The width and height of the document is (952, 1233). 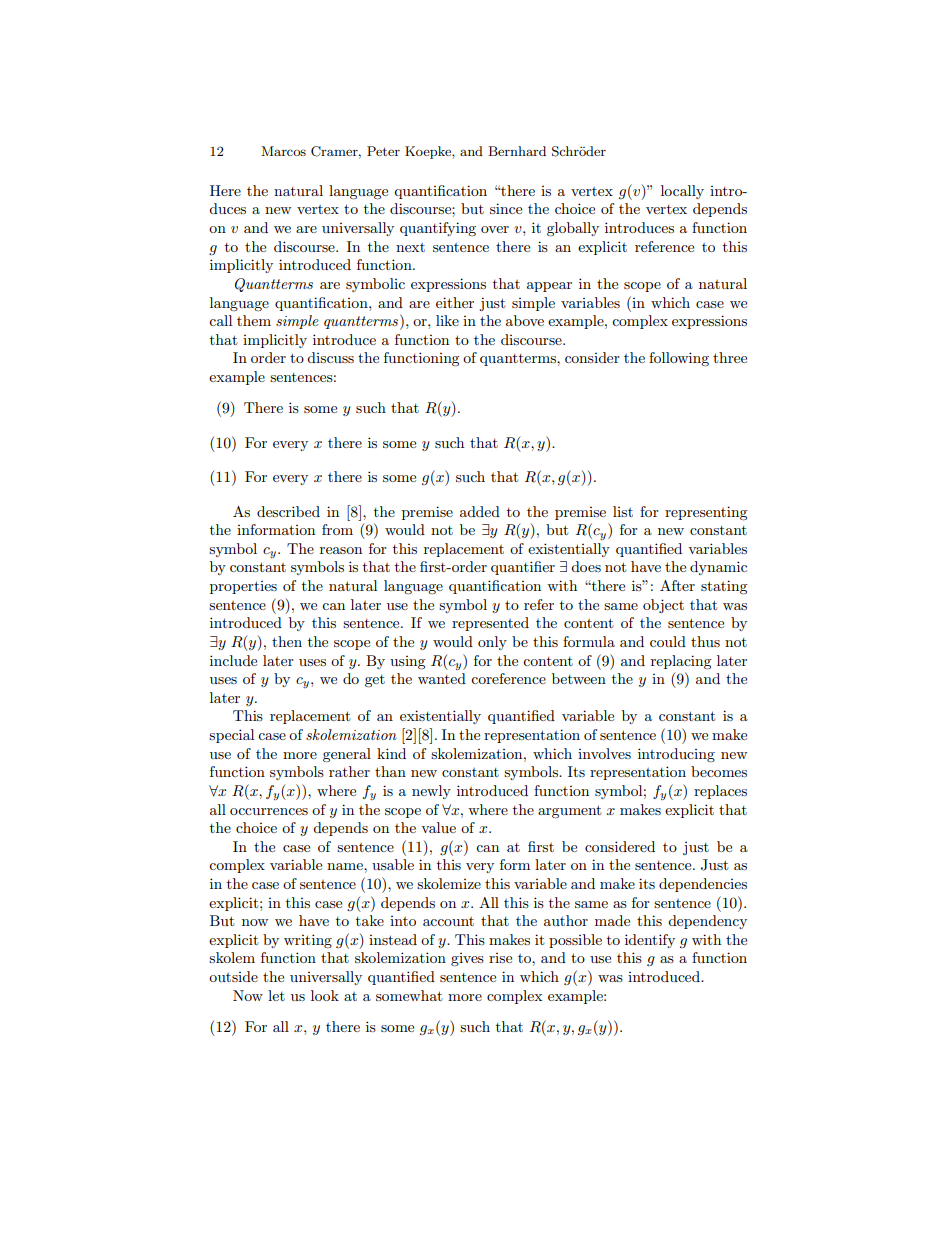 What do you see at coordinates (681, 662) in the document?
I see `replacing` at bounding box center [681, 662].
